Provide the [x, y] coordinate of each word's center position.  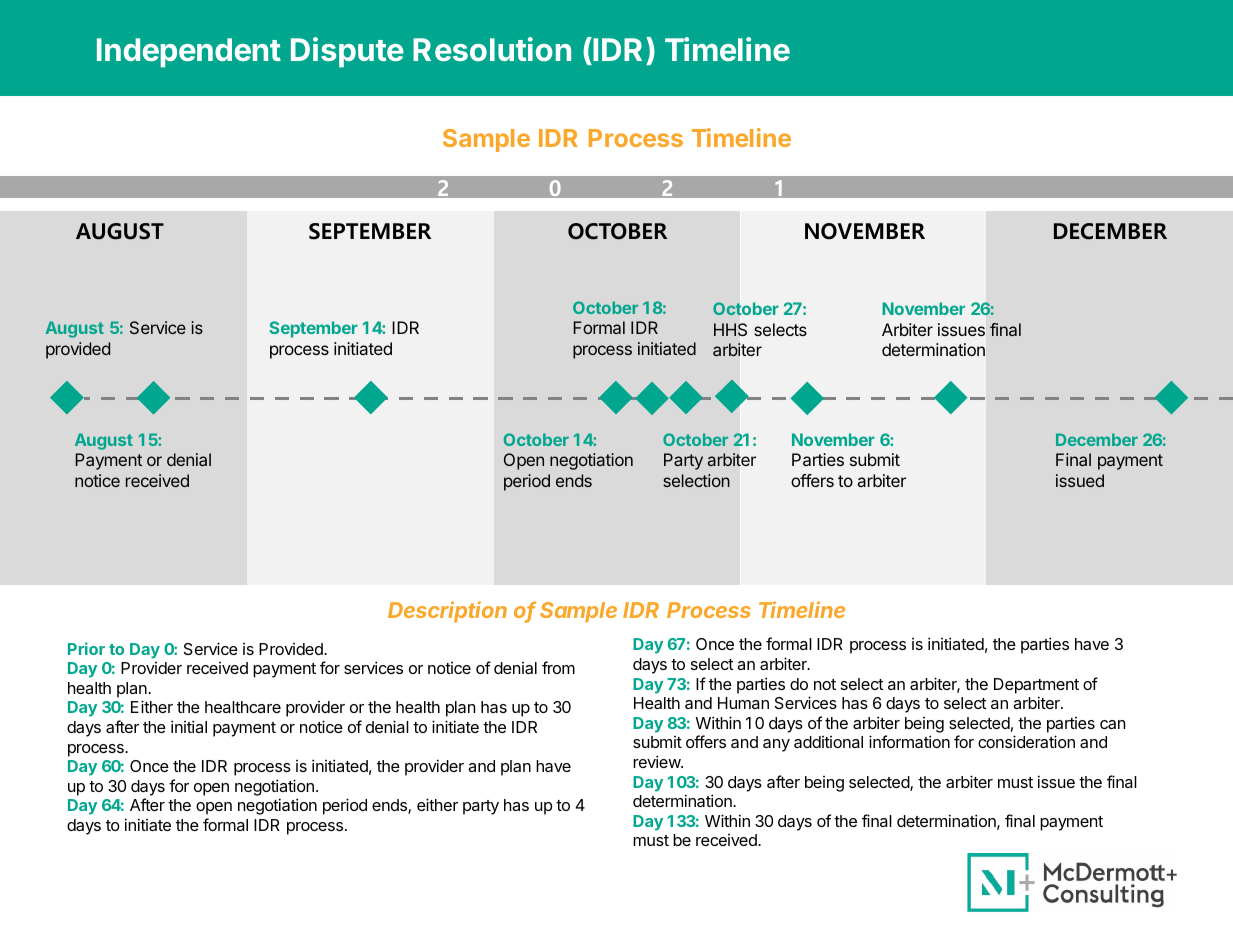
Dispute [347, 52]
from [558, 667]
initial [189, 726]
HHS [730, 329]
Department [1036, 686]
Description [447, 611]
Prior [86, 648]
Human [743, 703]
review [657, 761]
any [776, 745]
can [1112, 724]
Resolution [492, 49]
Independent [189, 53]
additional [828, 742]
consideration [1026, 741]
